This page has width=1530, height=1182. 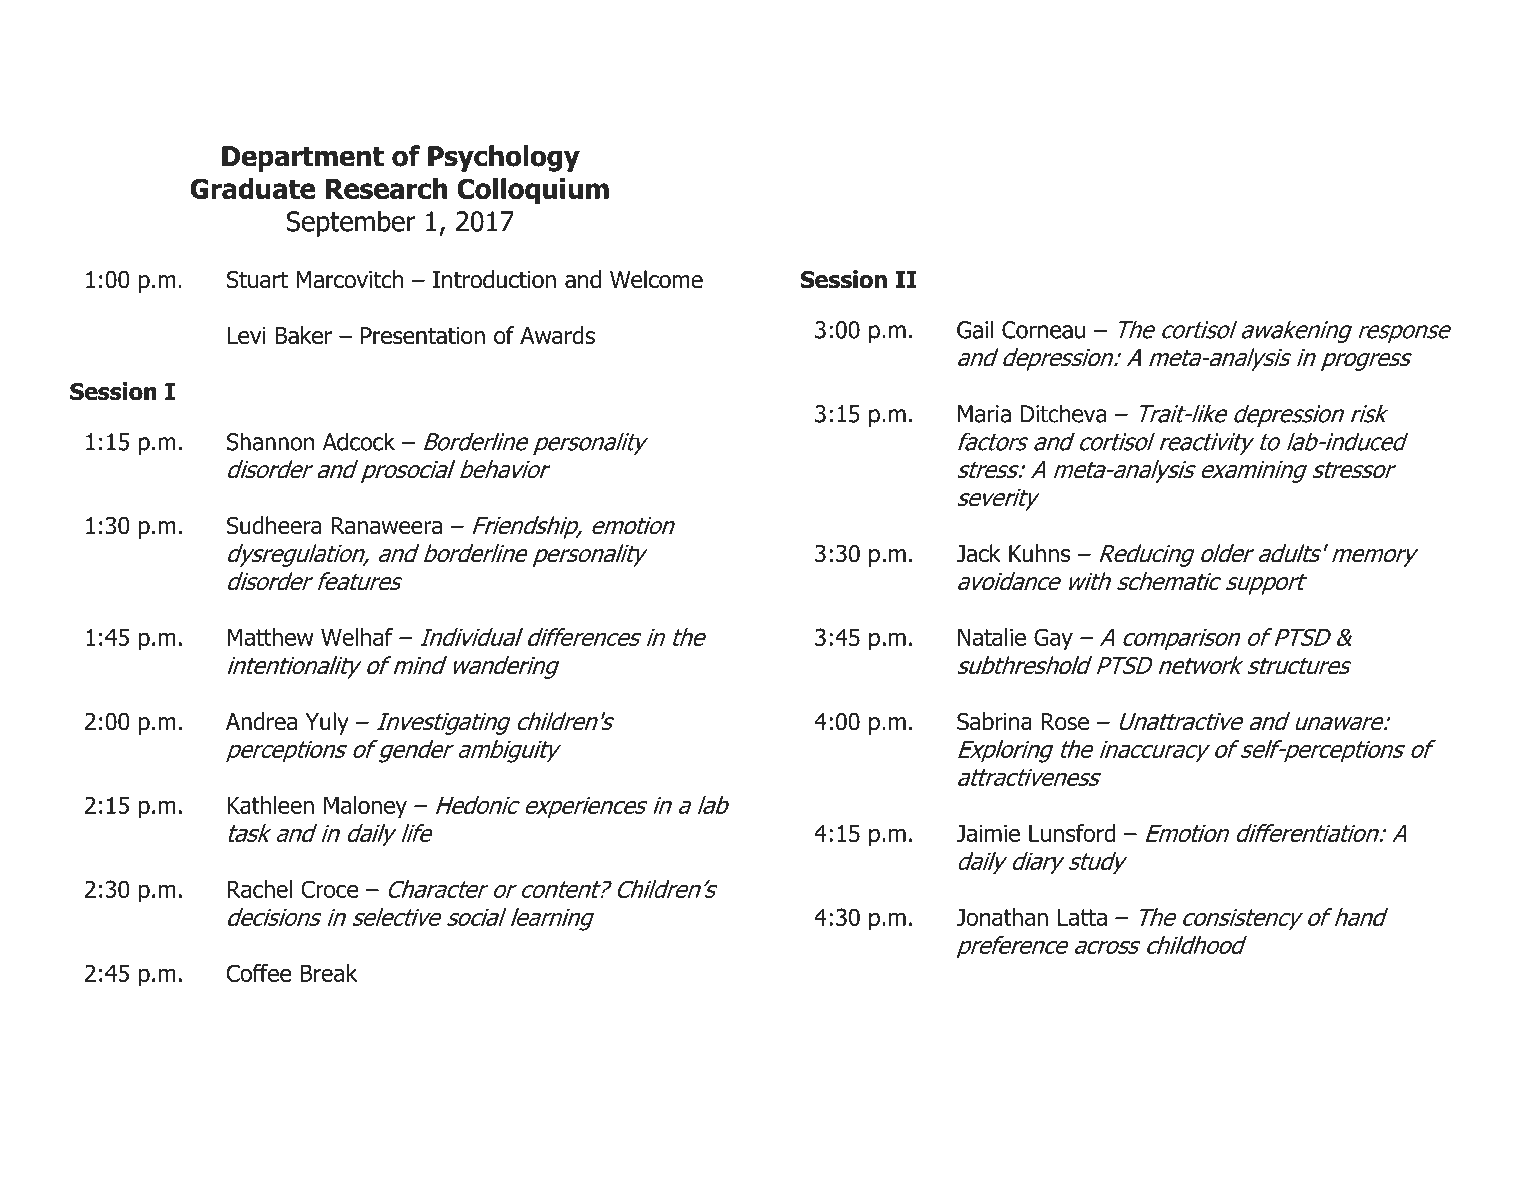 What do you see at coordinates (1002, 917) in the page?
I see `Jonathan` at bounding box center [1002, 917].
